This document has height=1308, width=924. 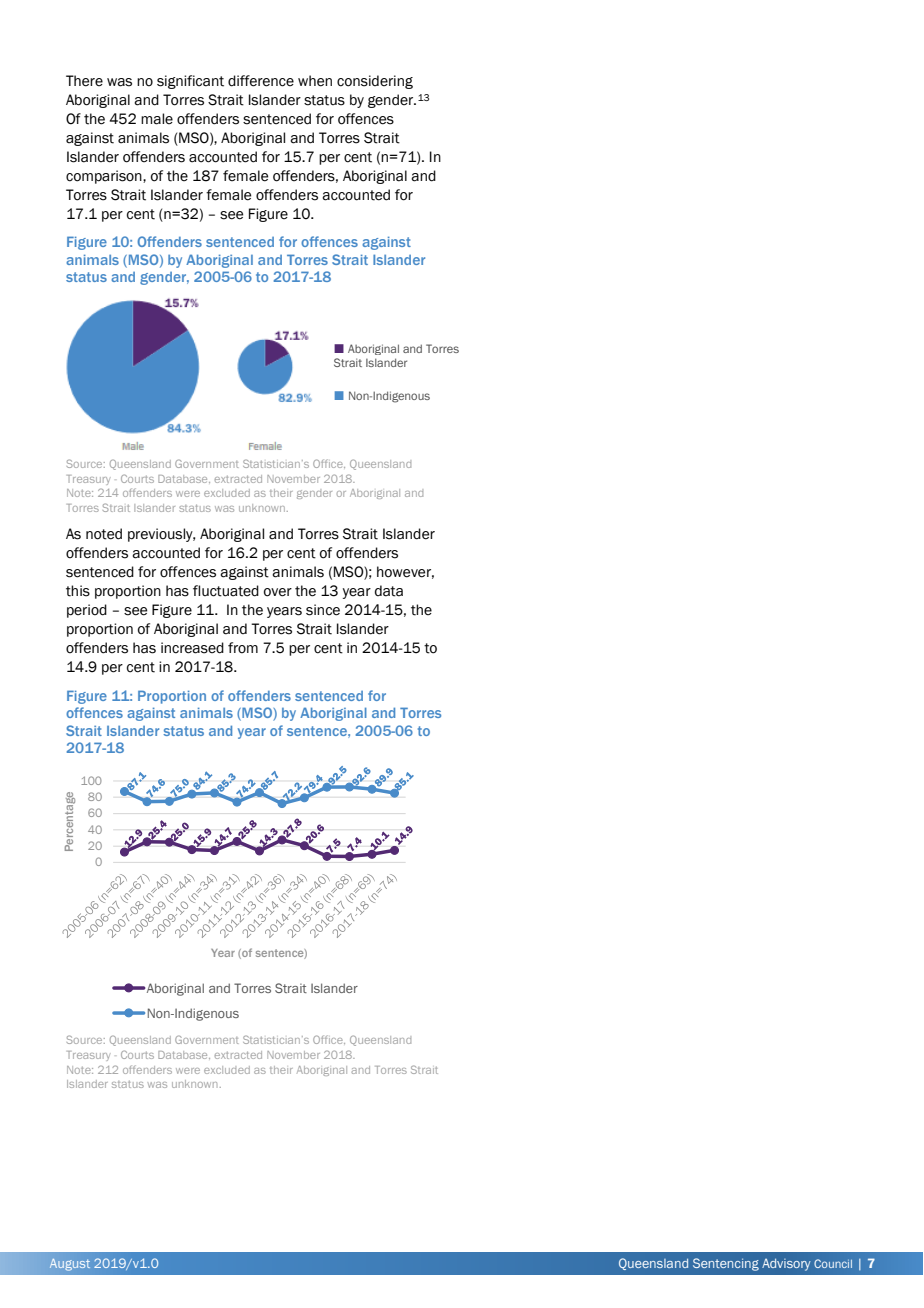 What do you see at coordinates (726, 1264) in the document?
I see `Sentencing` at bounding box center [726, 1264].
